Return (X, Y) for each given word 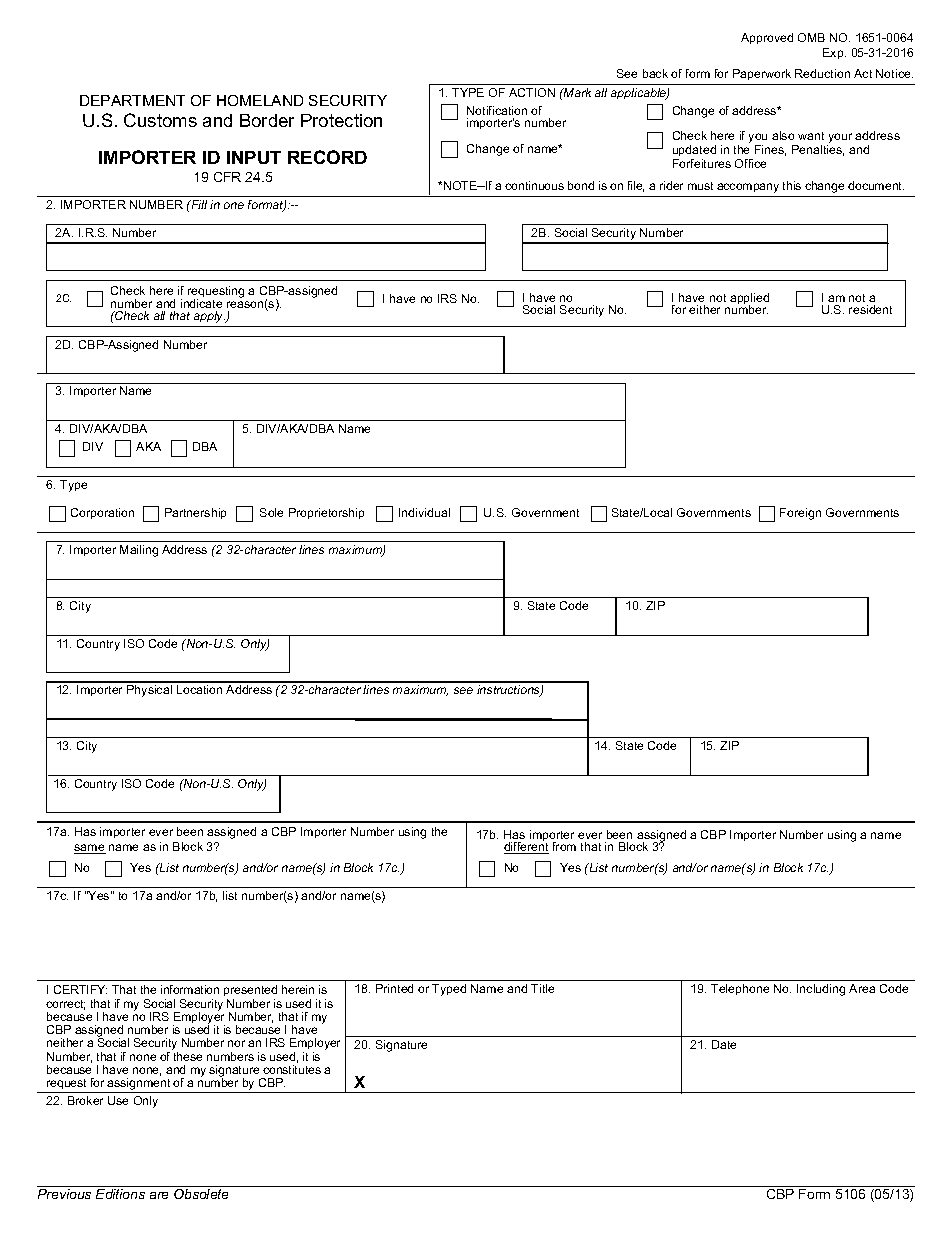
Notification (497, 110)
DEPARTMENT (132, 100)
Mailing (139, 551)
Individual (424, 512)
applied (749, 300)
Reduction (822, 73)
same (90, 849)
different (526, 847)
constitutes (292, 1069)
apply (210, 317)
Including (821, 990)
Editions (120, 1194)
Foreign (800, 514)
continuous (534, 185)
